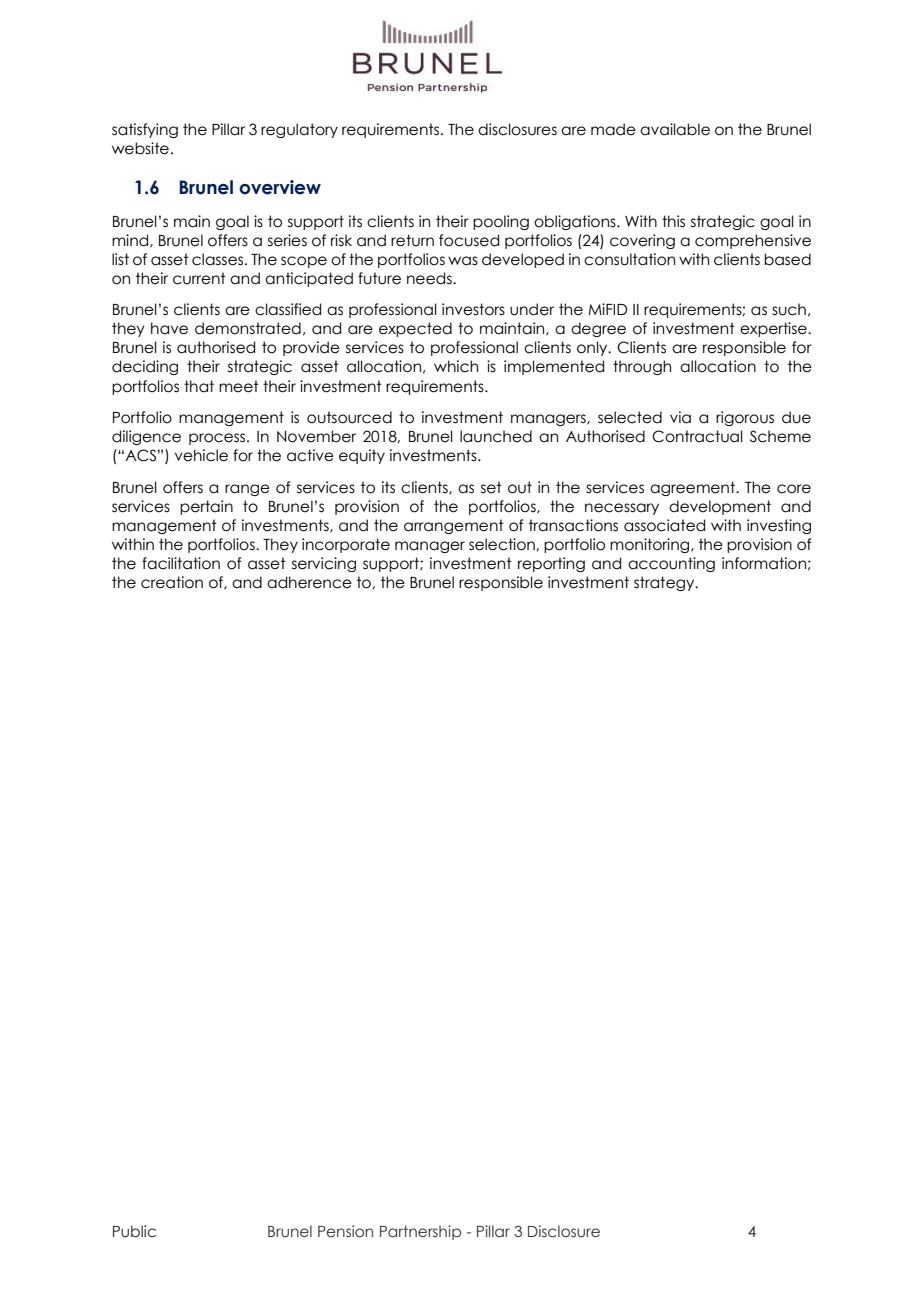  What do you see at coordinates (345, 1231) in the document?
I see `Pension` at bounding box center [345, 1231].
